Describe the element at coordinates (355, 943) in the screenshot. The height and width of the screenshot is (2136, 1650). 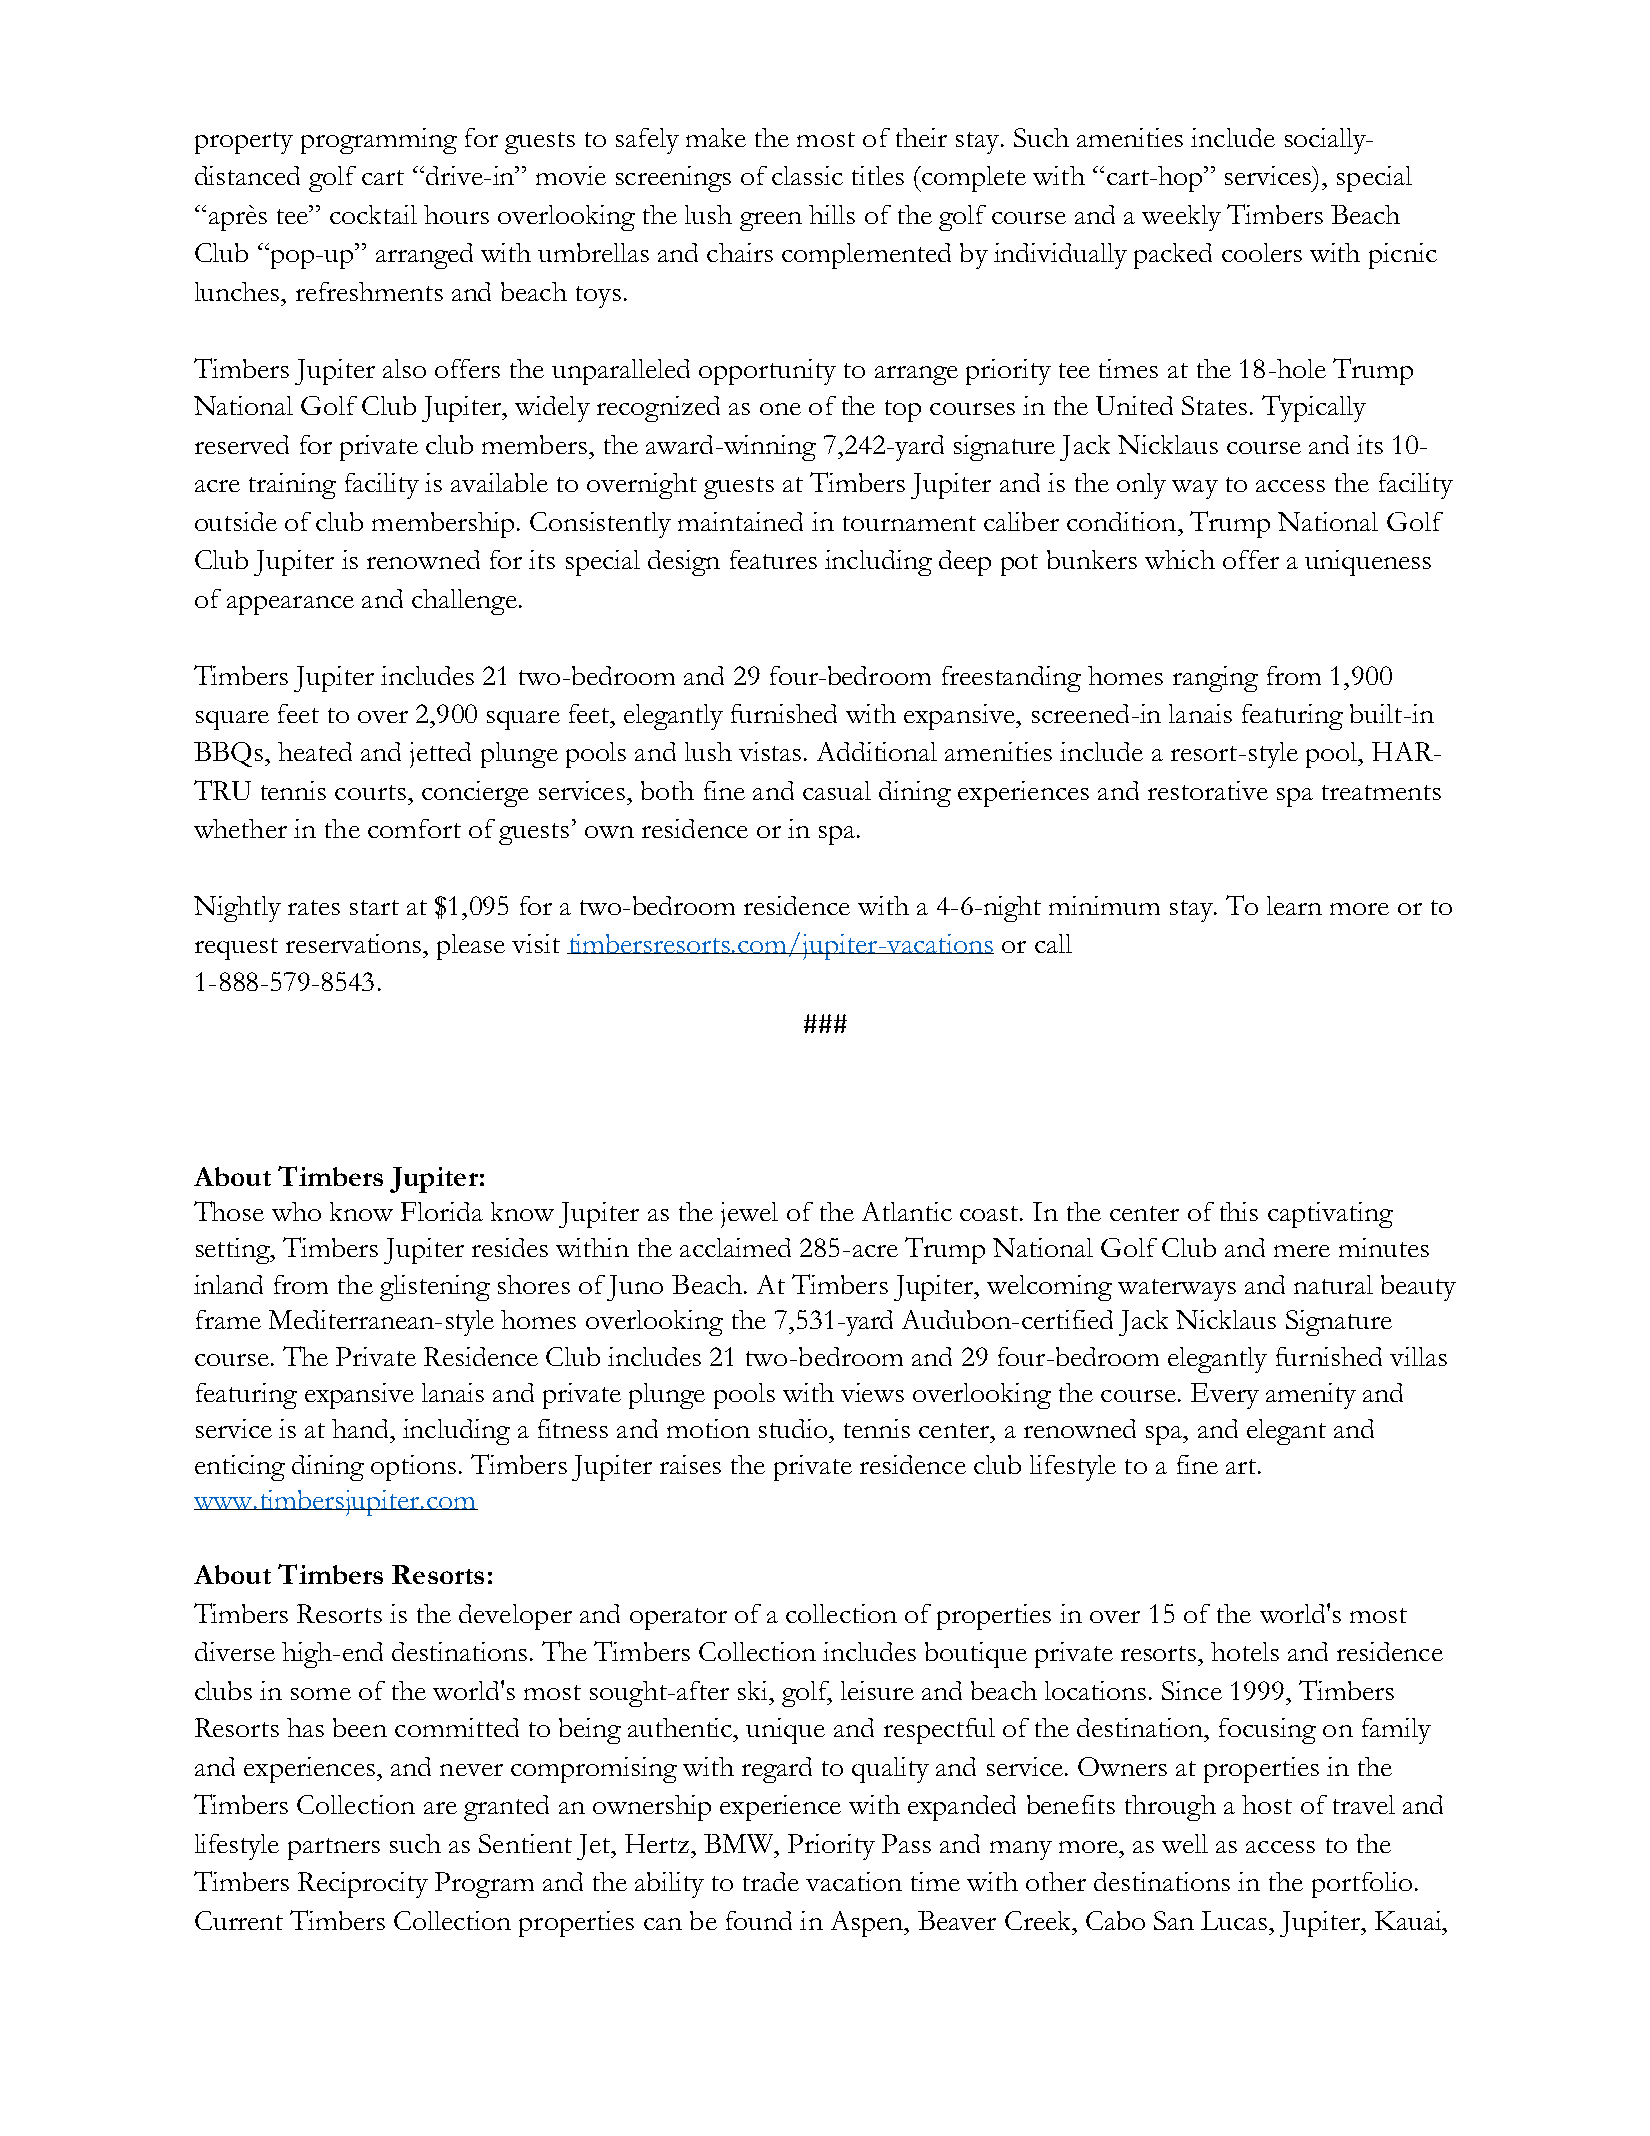
I see `reservations` at that location.
